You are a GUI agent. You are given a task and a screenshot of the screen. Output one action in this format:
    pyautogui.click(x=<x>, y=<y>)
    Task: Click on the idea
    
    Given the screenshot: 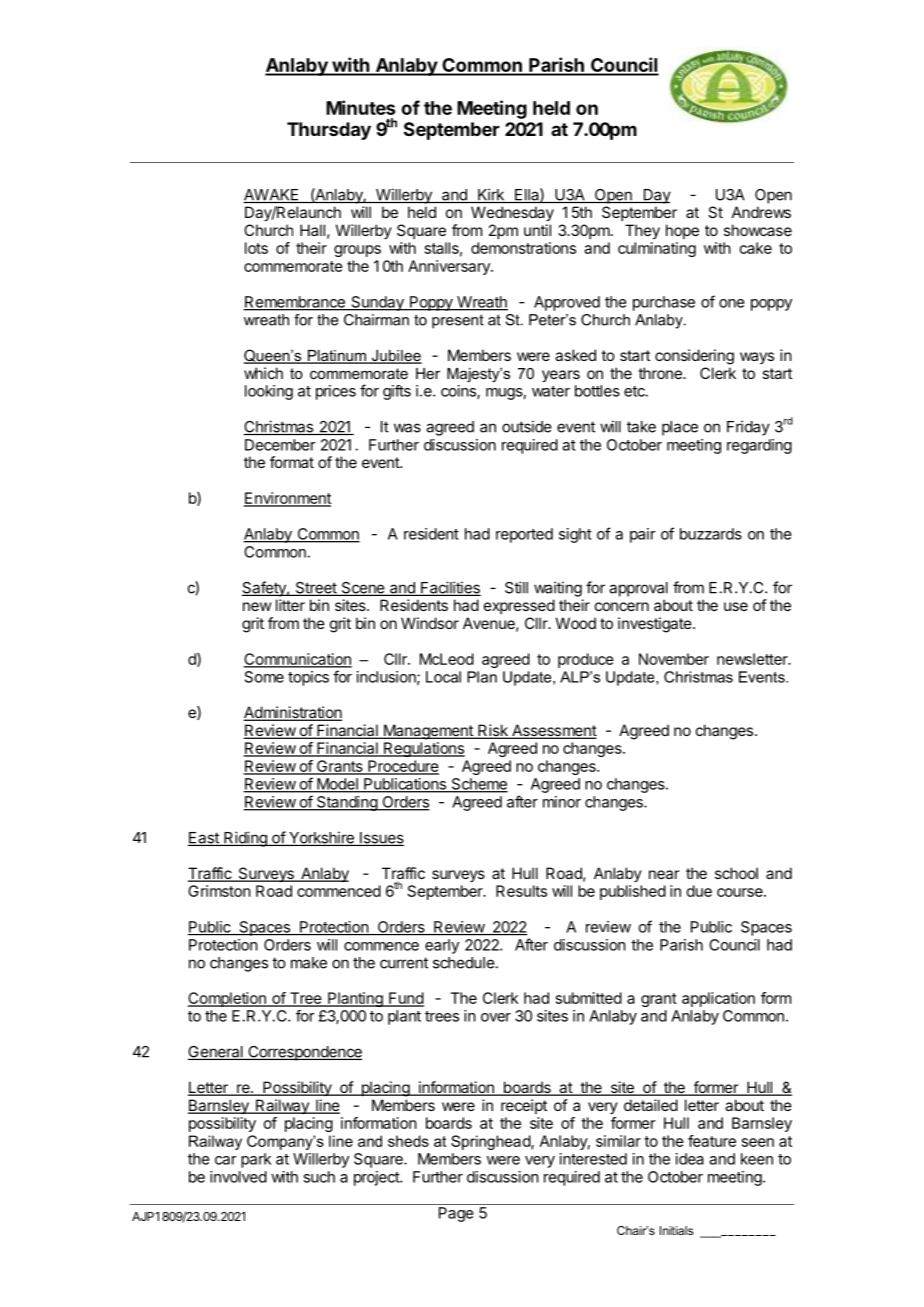 What is the action you would take?
    pyautogui.click(x=690, y=1159)
